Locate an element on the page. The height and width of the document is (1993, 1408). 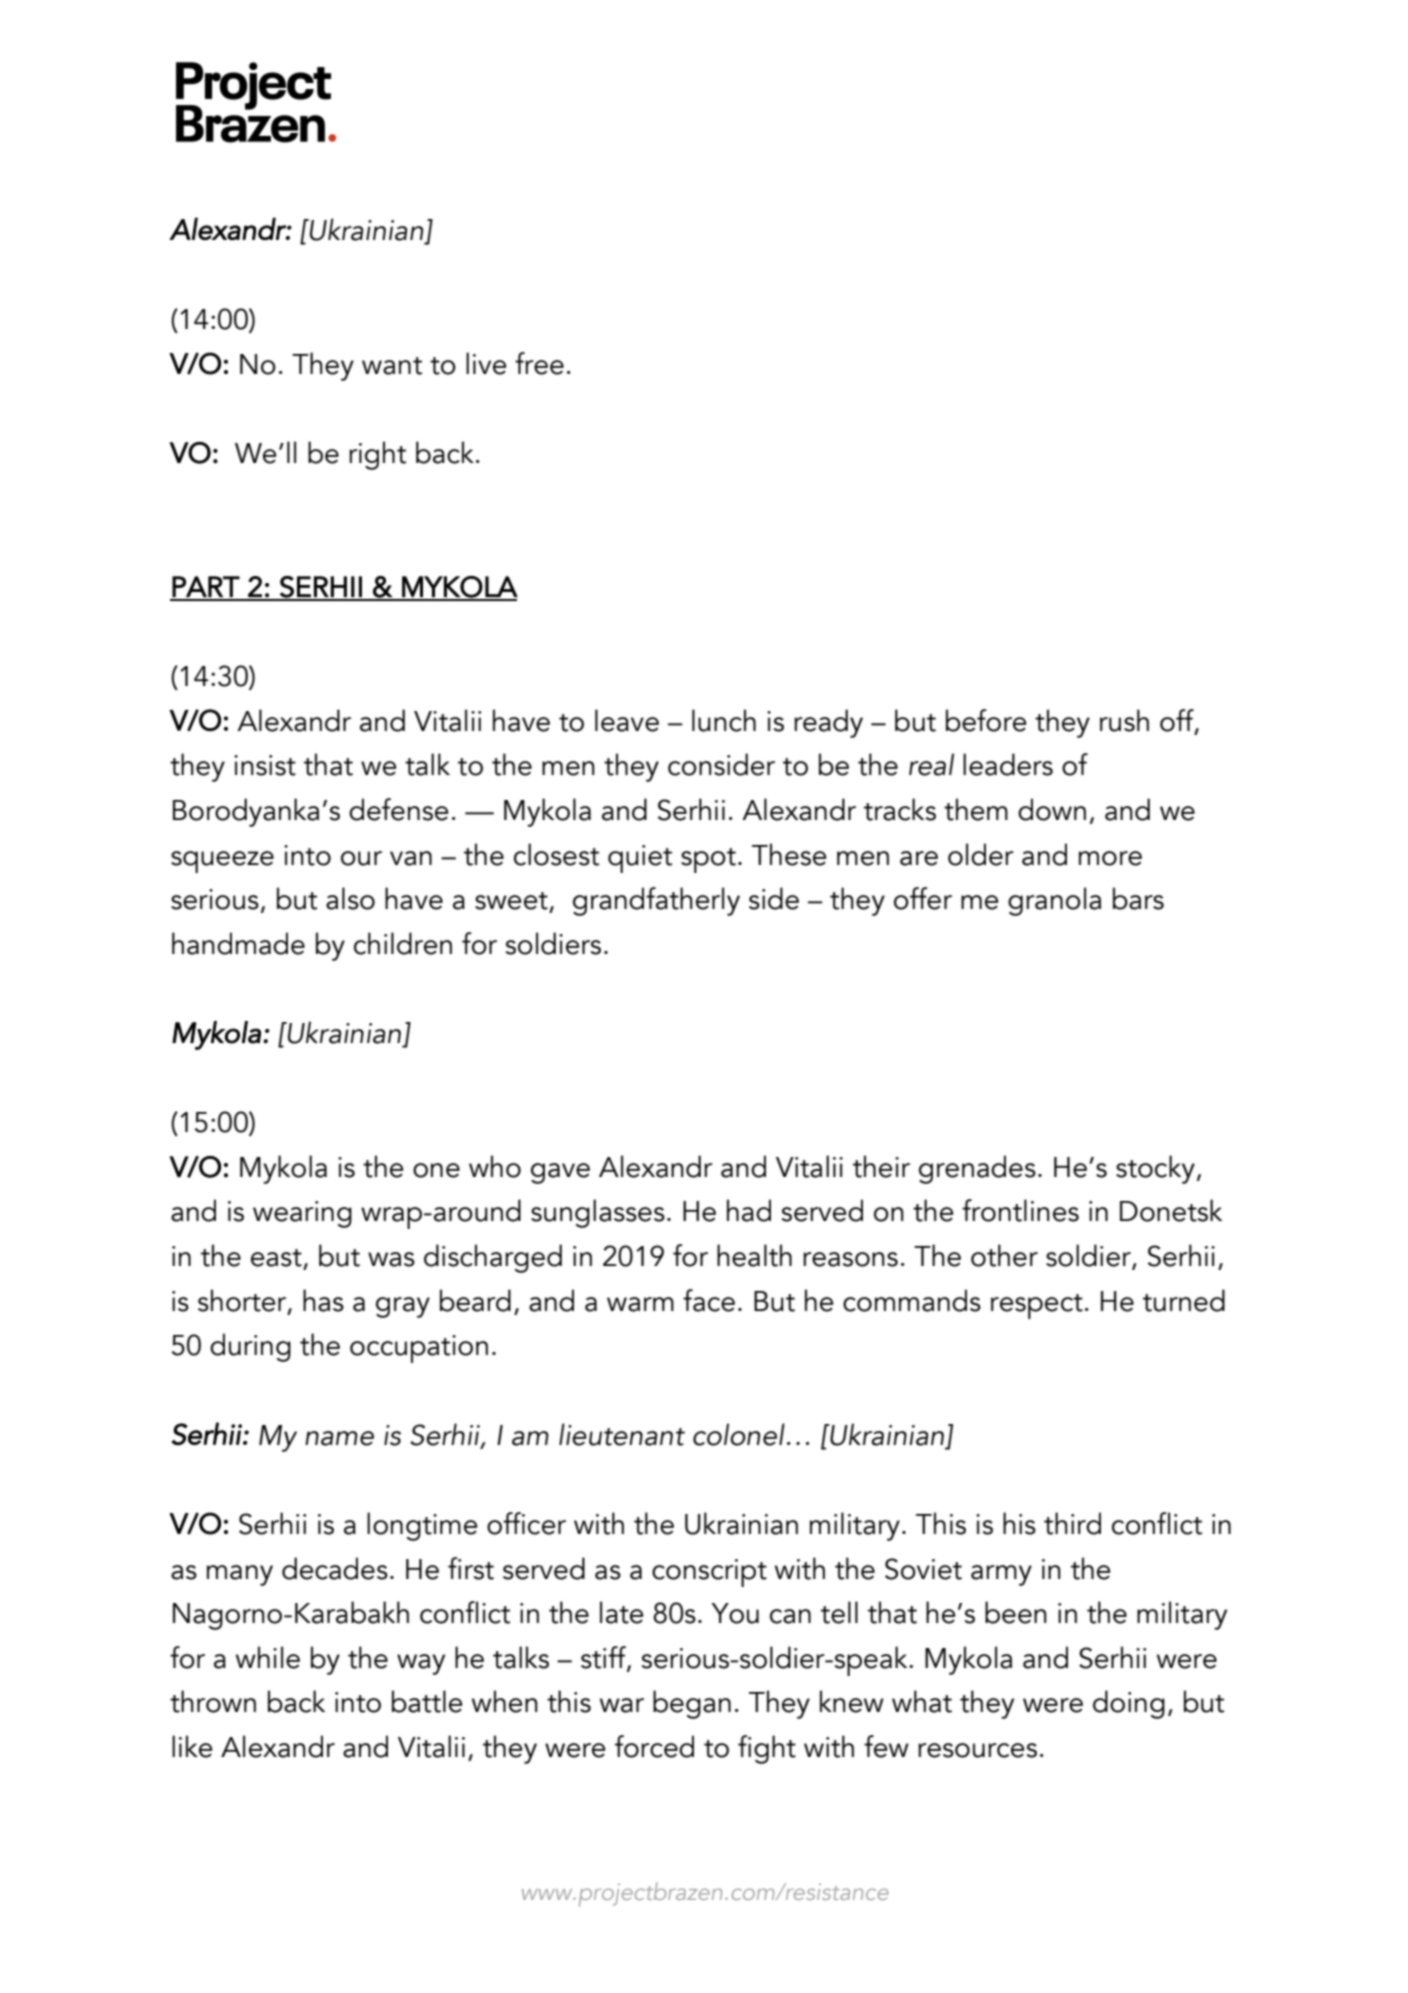
handmade is located at coordinates (238, 943).
